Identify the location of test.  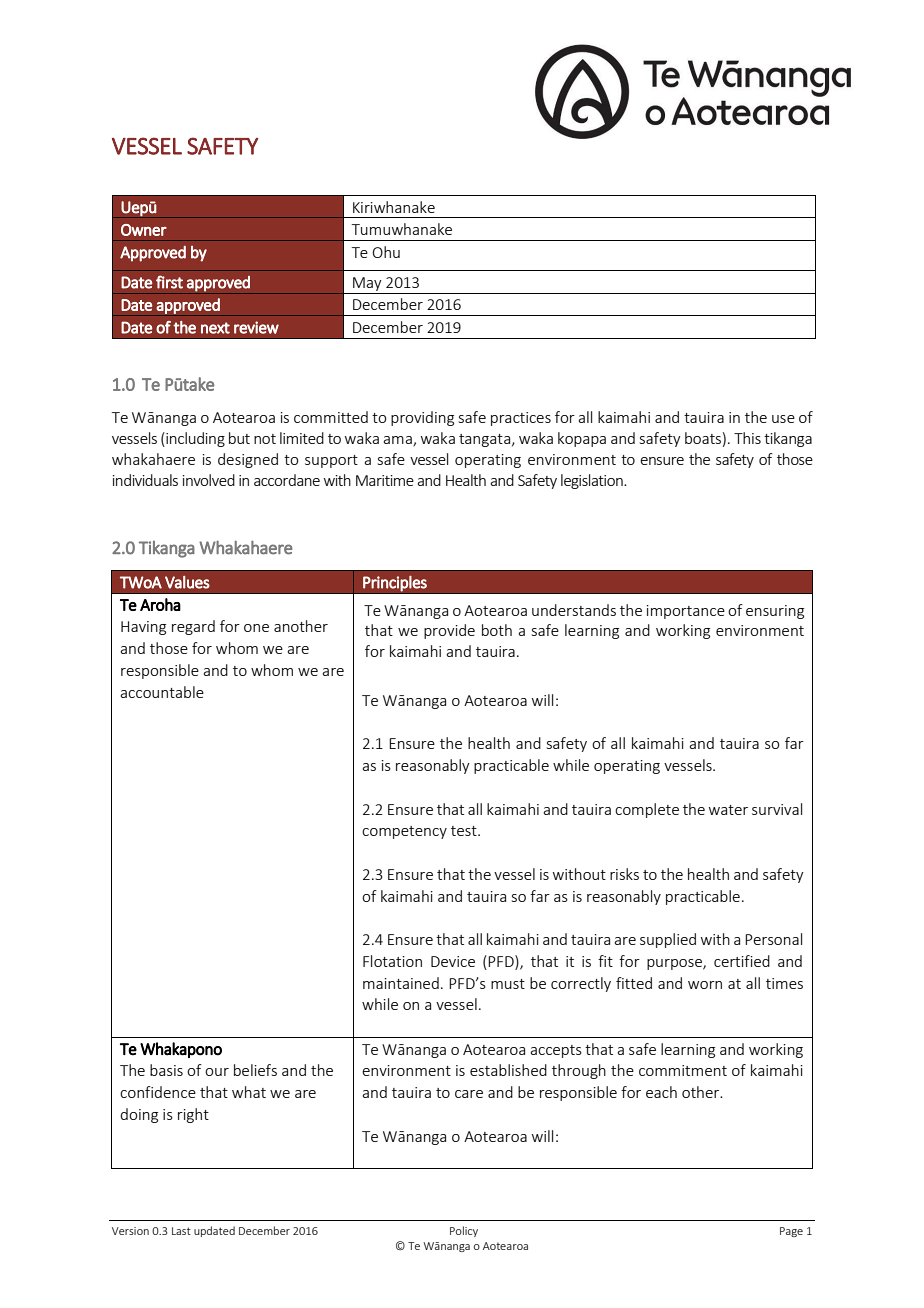
(465, 831).
